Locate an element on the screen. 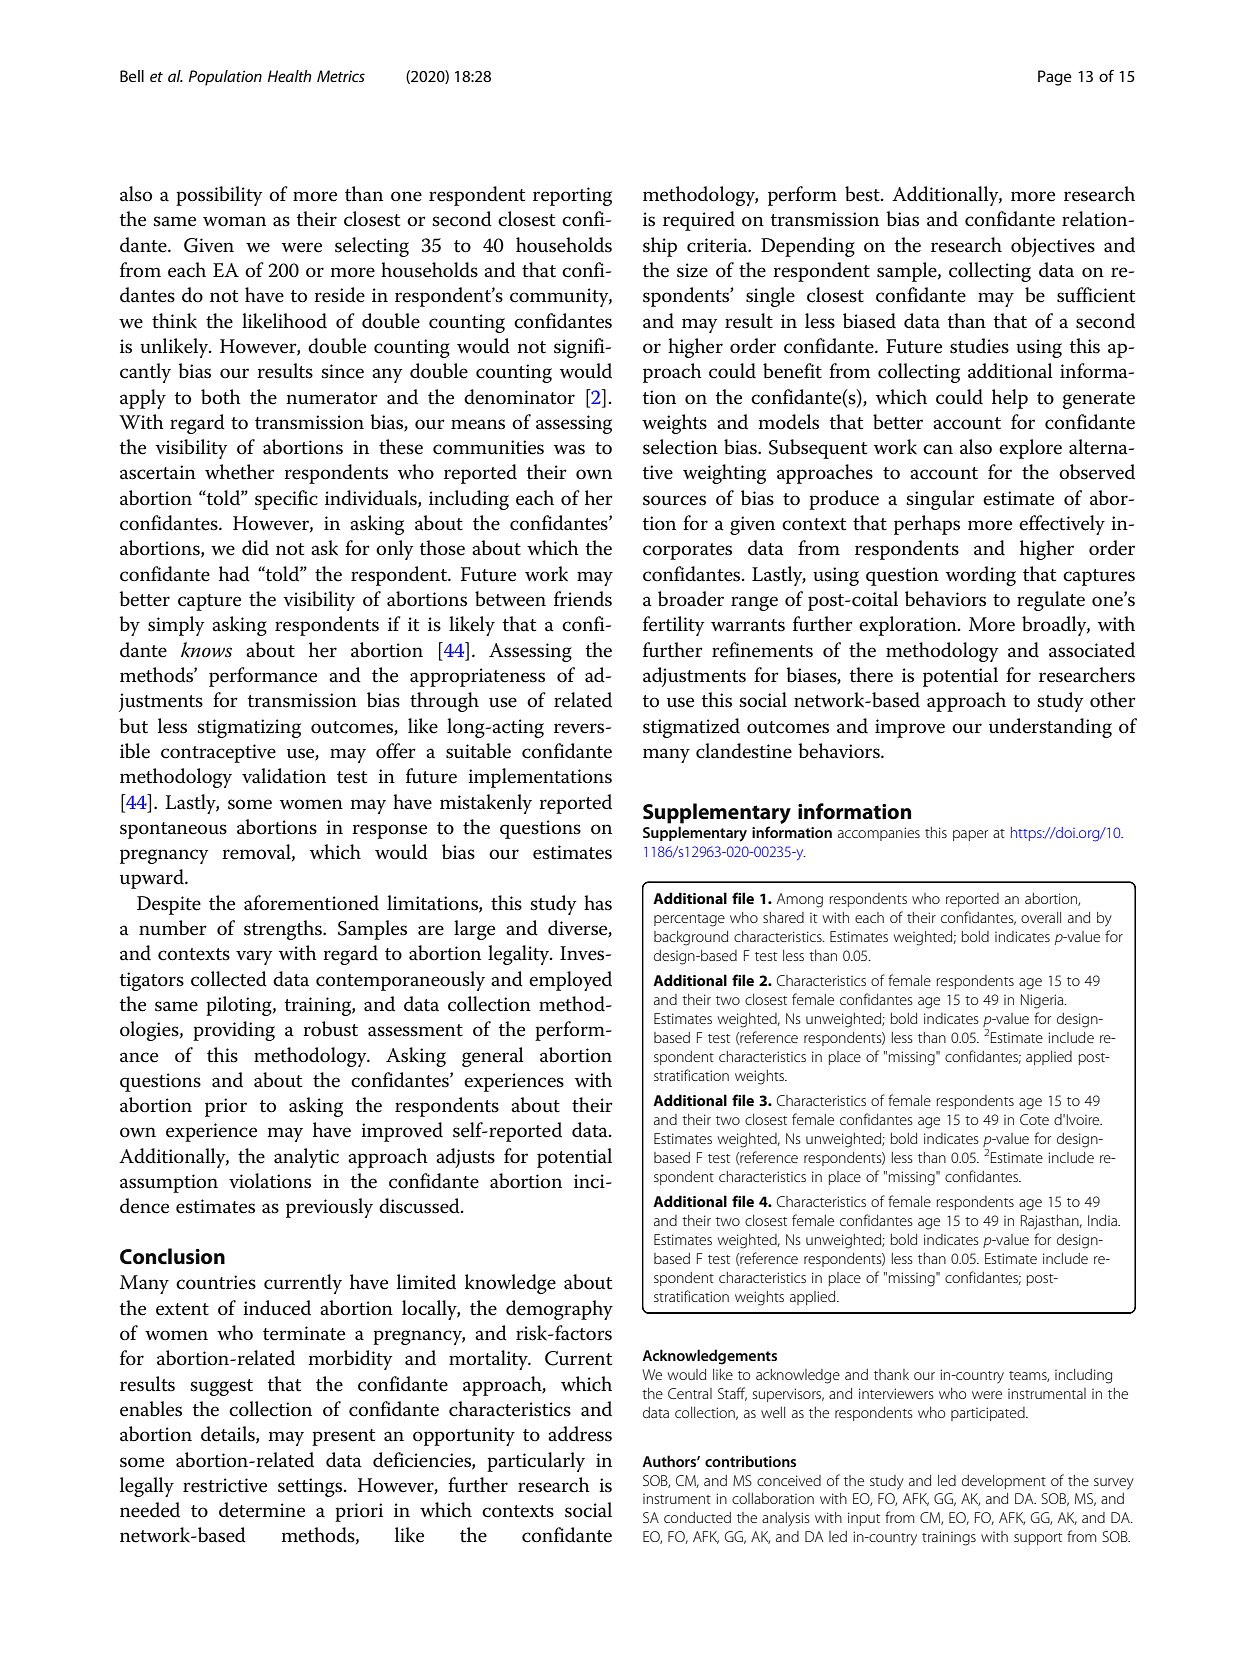 Image resolution: width=1255 pixels, height=1668 pixels. reporting is located at coordinates (572, 196).
